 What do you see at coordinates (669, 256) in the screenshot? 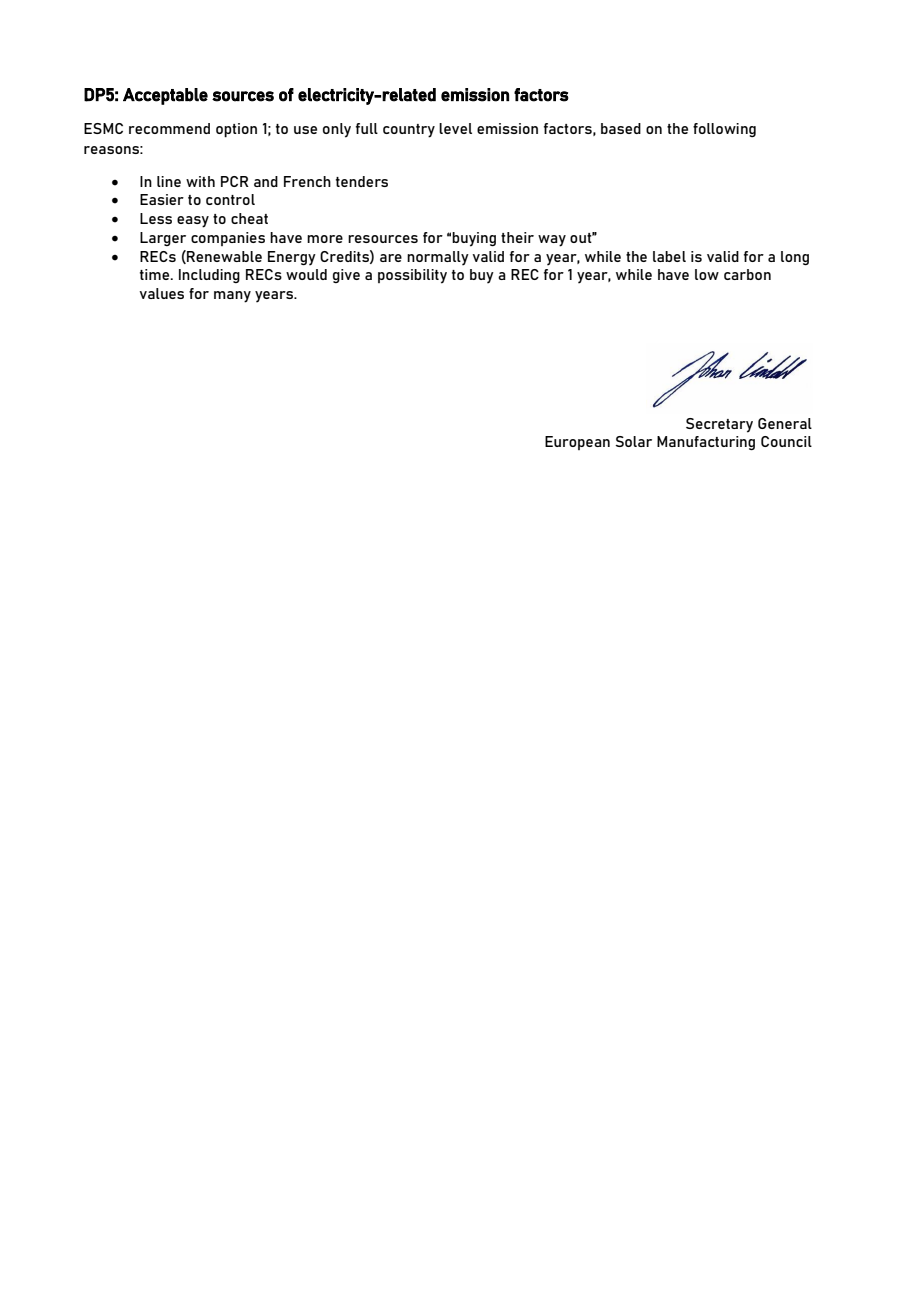
I see `label` at bounding box center [669, 256].
